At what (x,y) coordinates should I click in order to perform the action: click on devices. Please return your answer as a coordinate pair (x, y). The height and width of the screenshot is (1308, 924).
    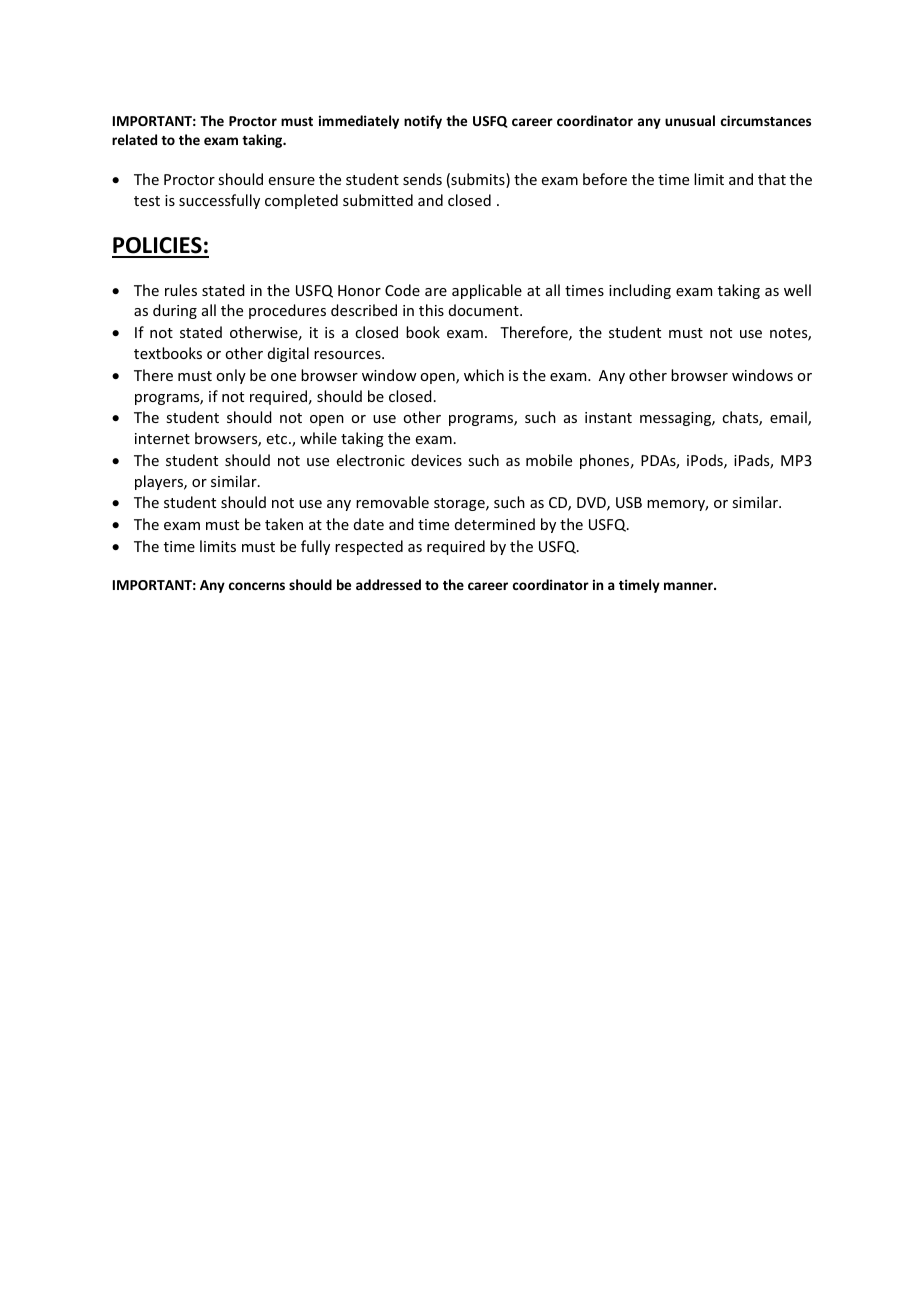
    Looking at the image, I should click on (436, 460).
